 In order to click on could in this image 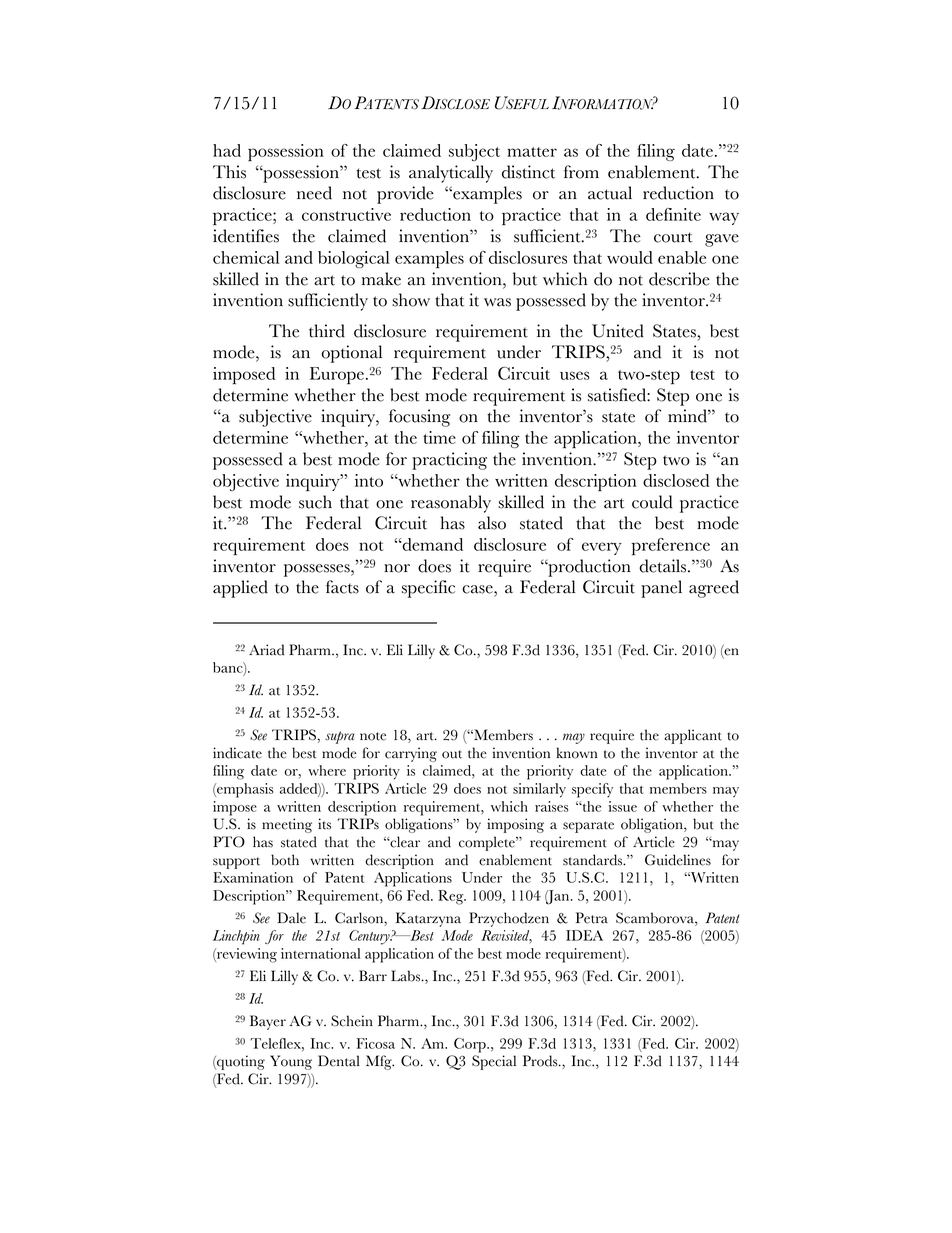, I will do `click(652, 502)`.
